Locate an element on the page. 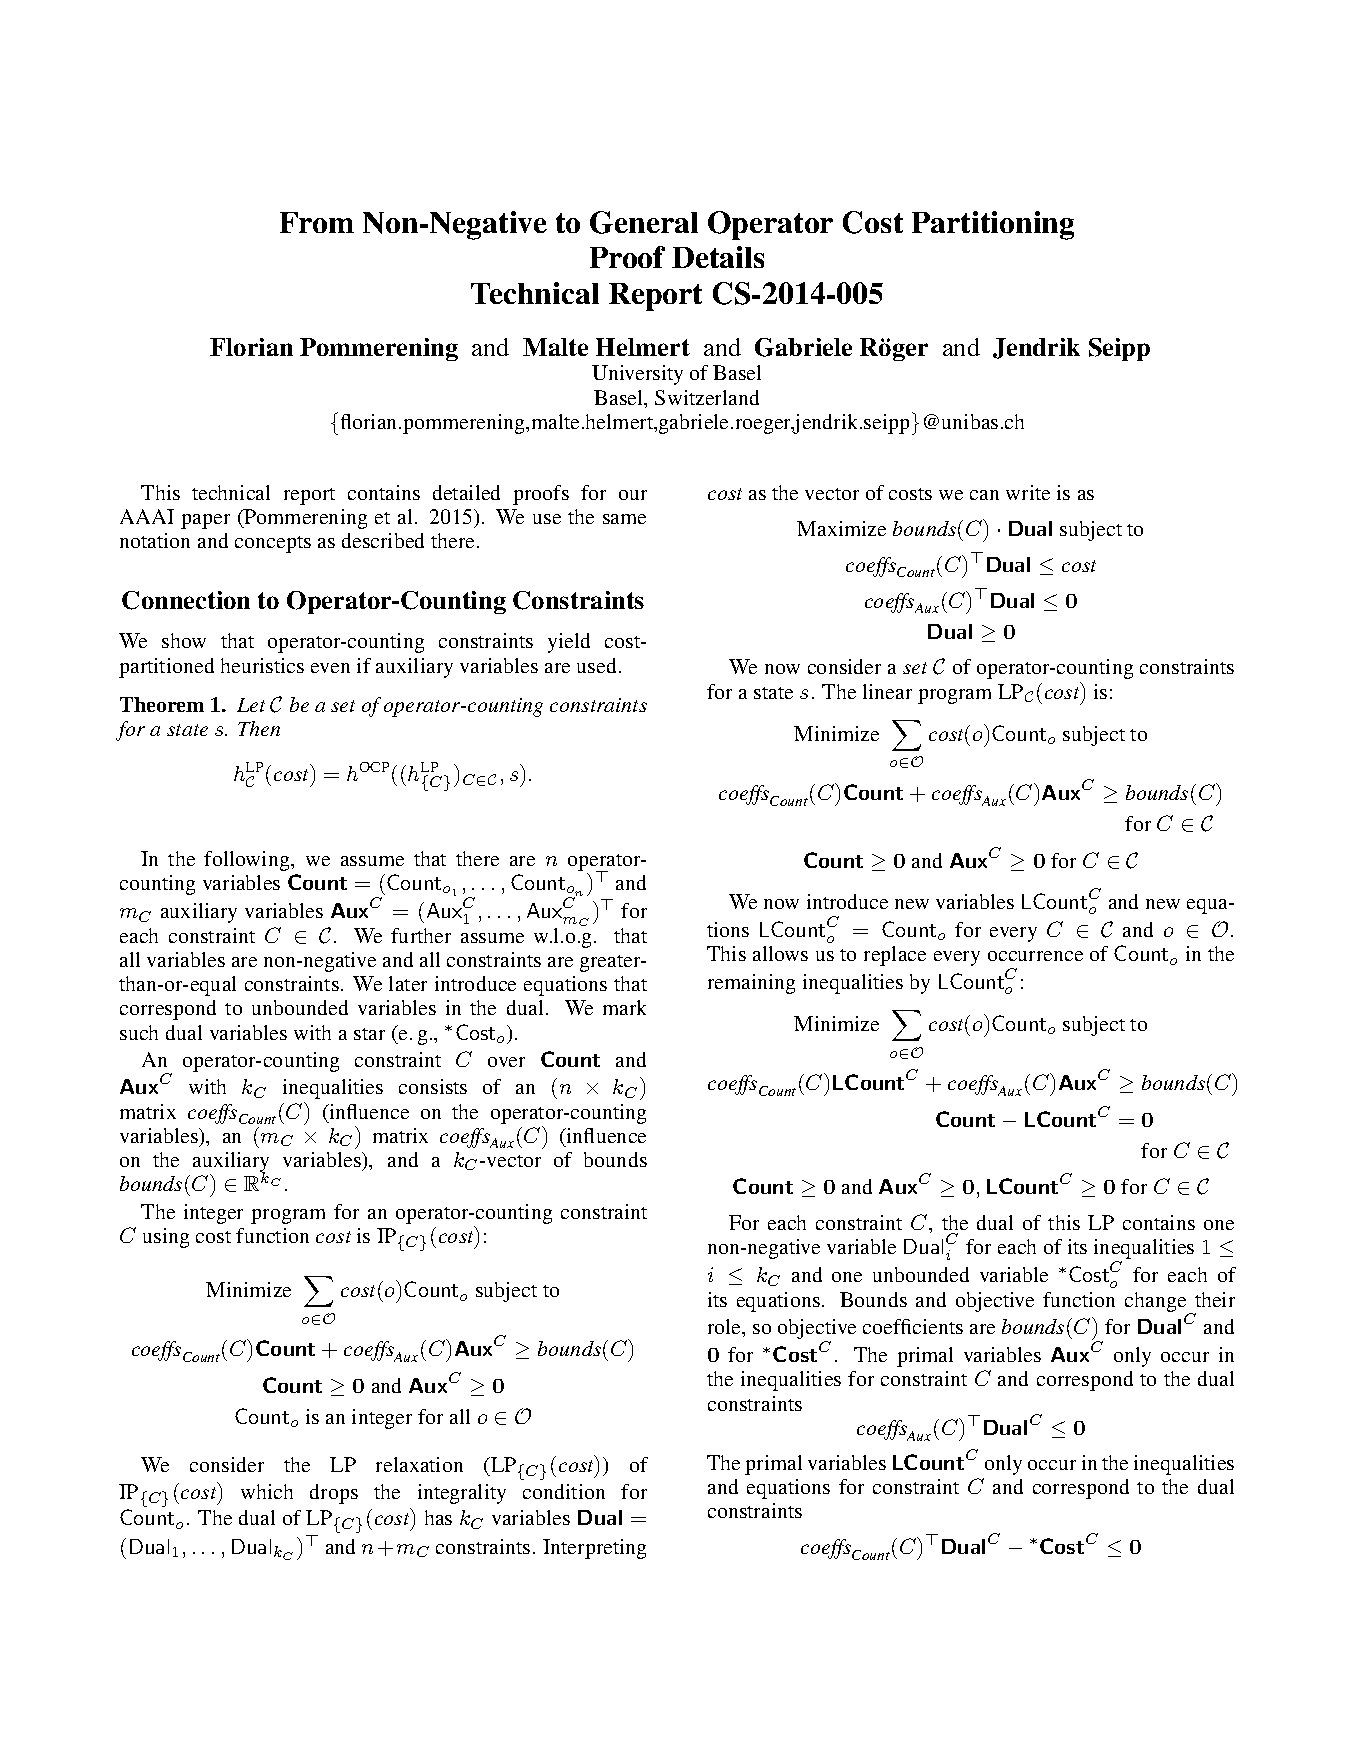 This document has width=1355, height=1754. replace is located at coordinates (895, 956).
